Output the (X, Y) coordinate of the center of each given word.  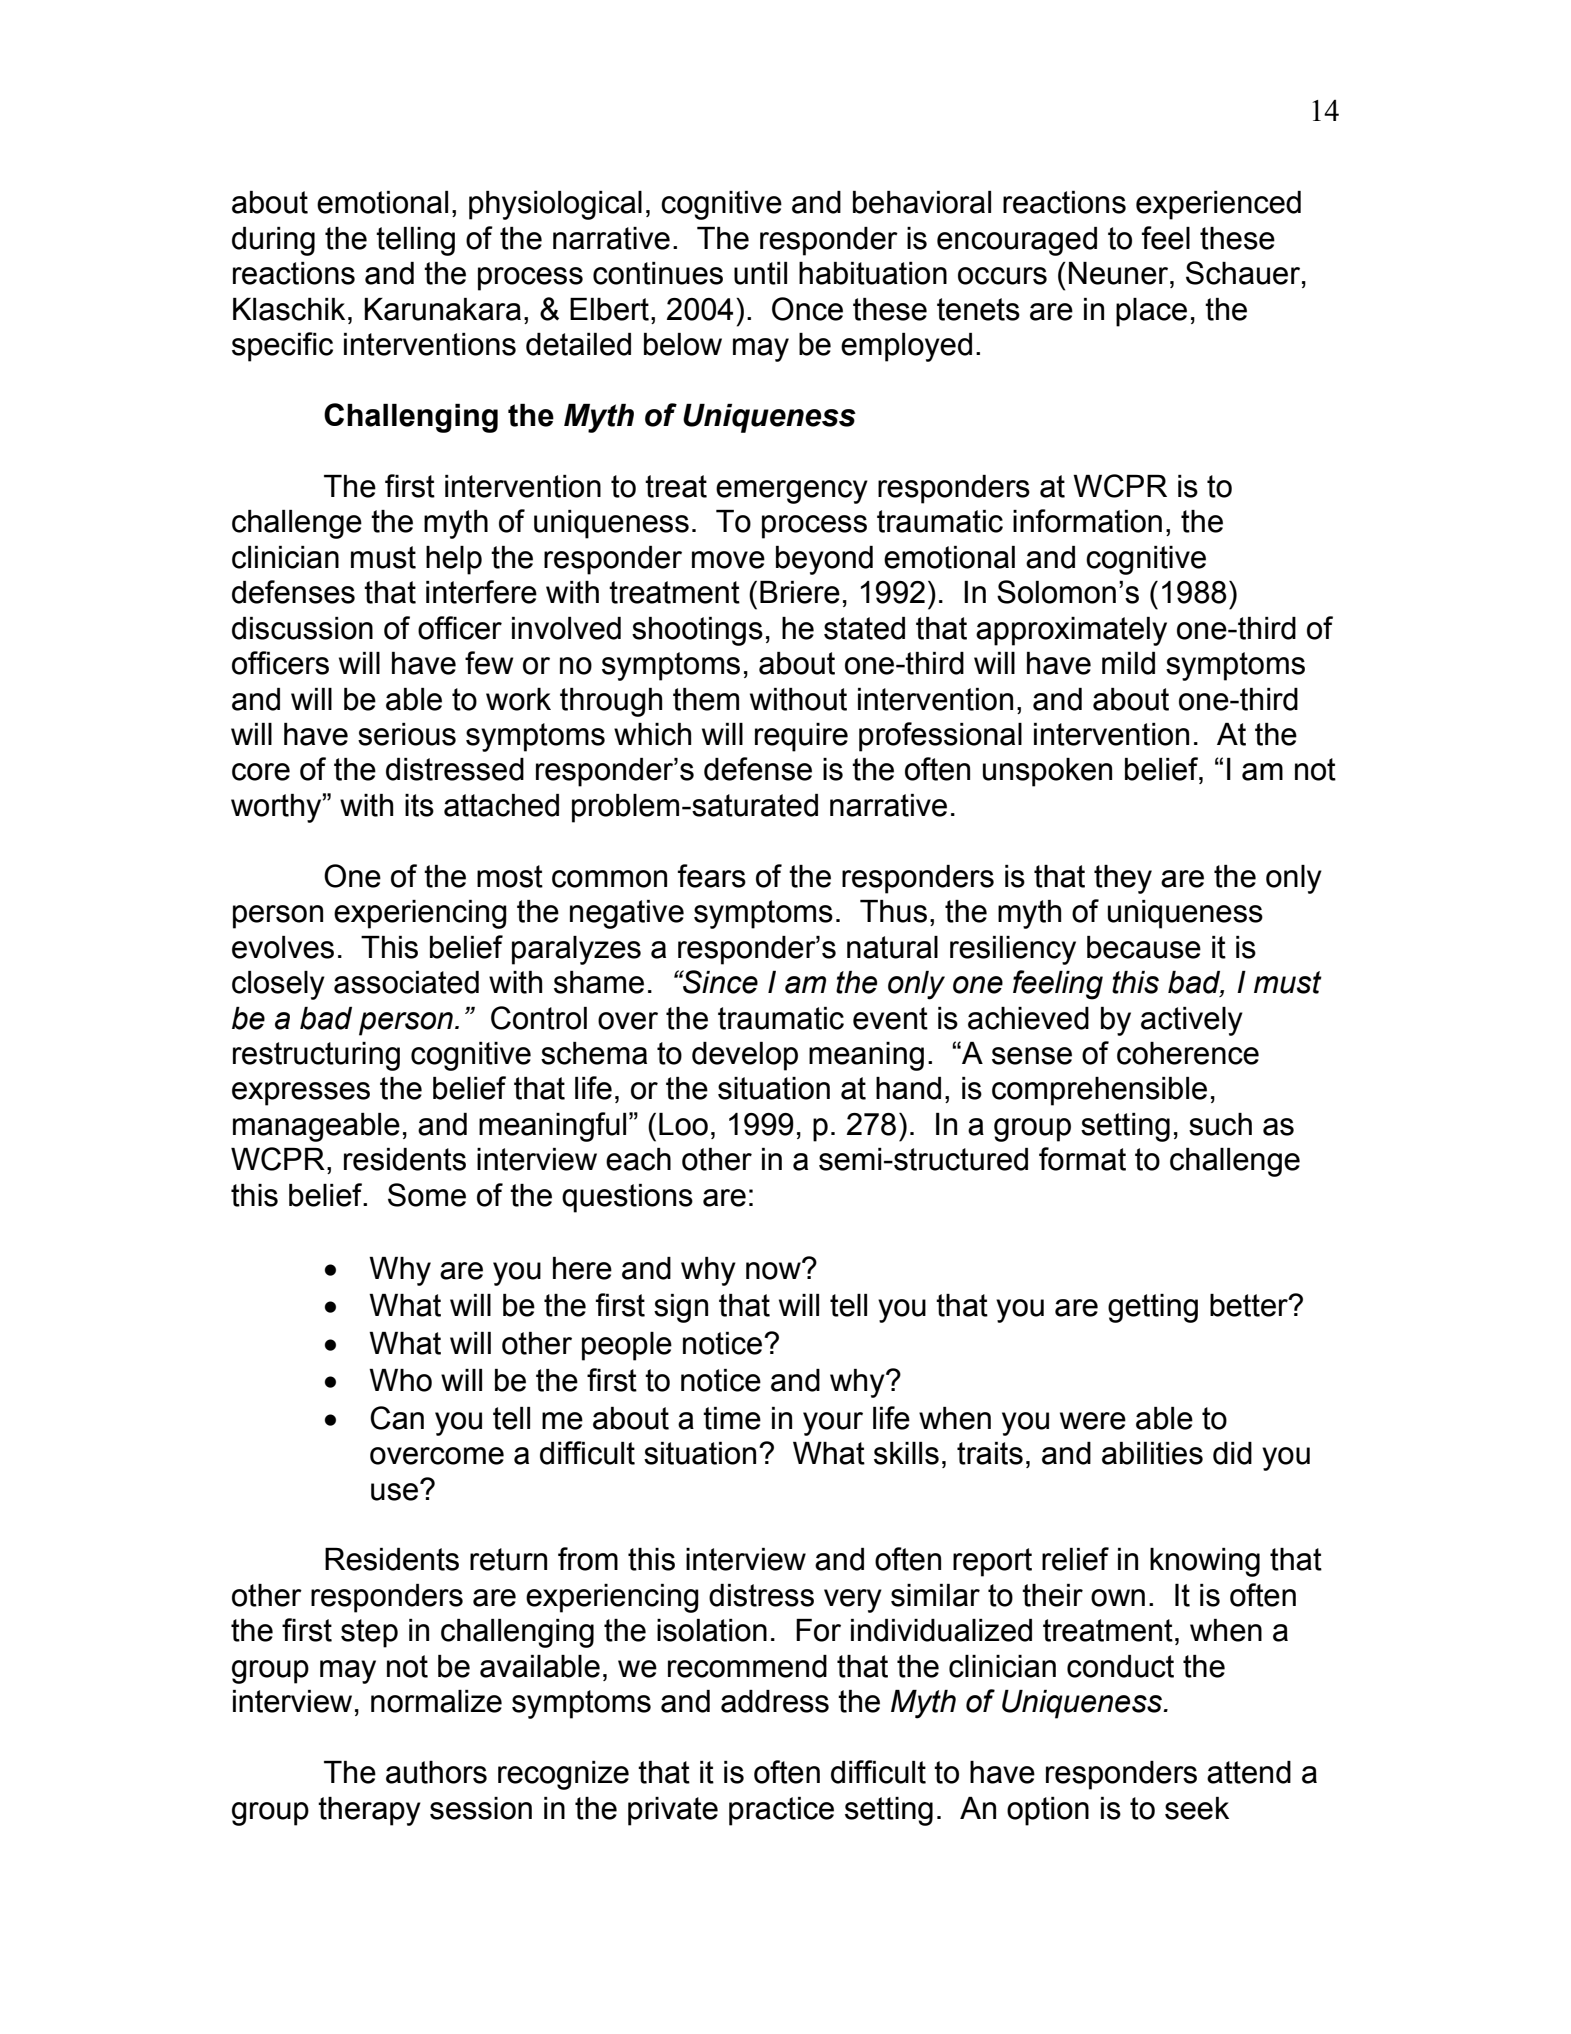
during (273, 241)
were (1093, 1421)
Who (400, 1380)
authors (436, 1772)
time (732, 1418)
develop (745, 1056)
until (760, 273)
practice (781, 1811)
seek (1197, 1808)
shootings (697, 631)
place (1151, 312)
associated (406, 982)
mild (1128, 663)
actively (1192, 1021)
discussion (302, 628)
